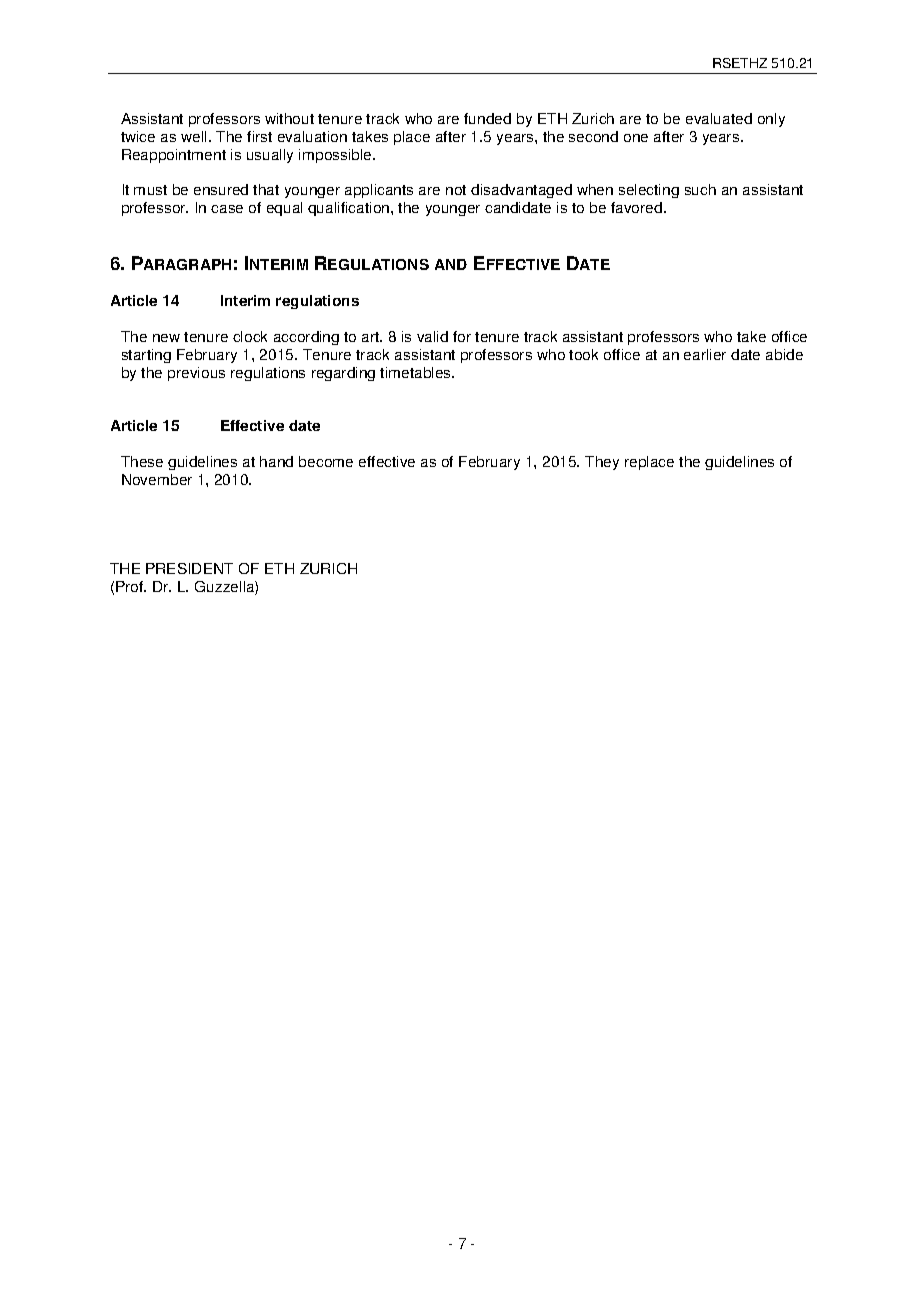 The height and width of the screenshot is (1308, 924). What do you see at coordinates (487, 118) in the screenshot?
I see `funded` at bounding box center [487, 118].
